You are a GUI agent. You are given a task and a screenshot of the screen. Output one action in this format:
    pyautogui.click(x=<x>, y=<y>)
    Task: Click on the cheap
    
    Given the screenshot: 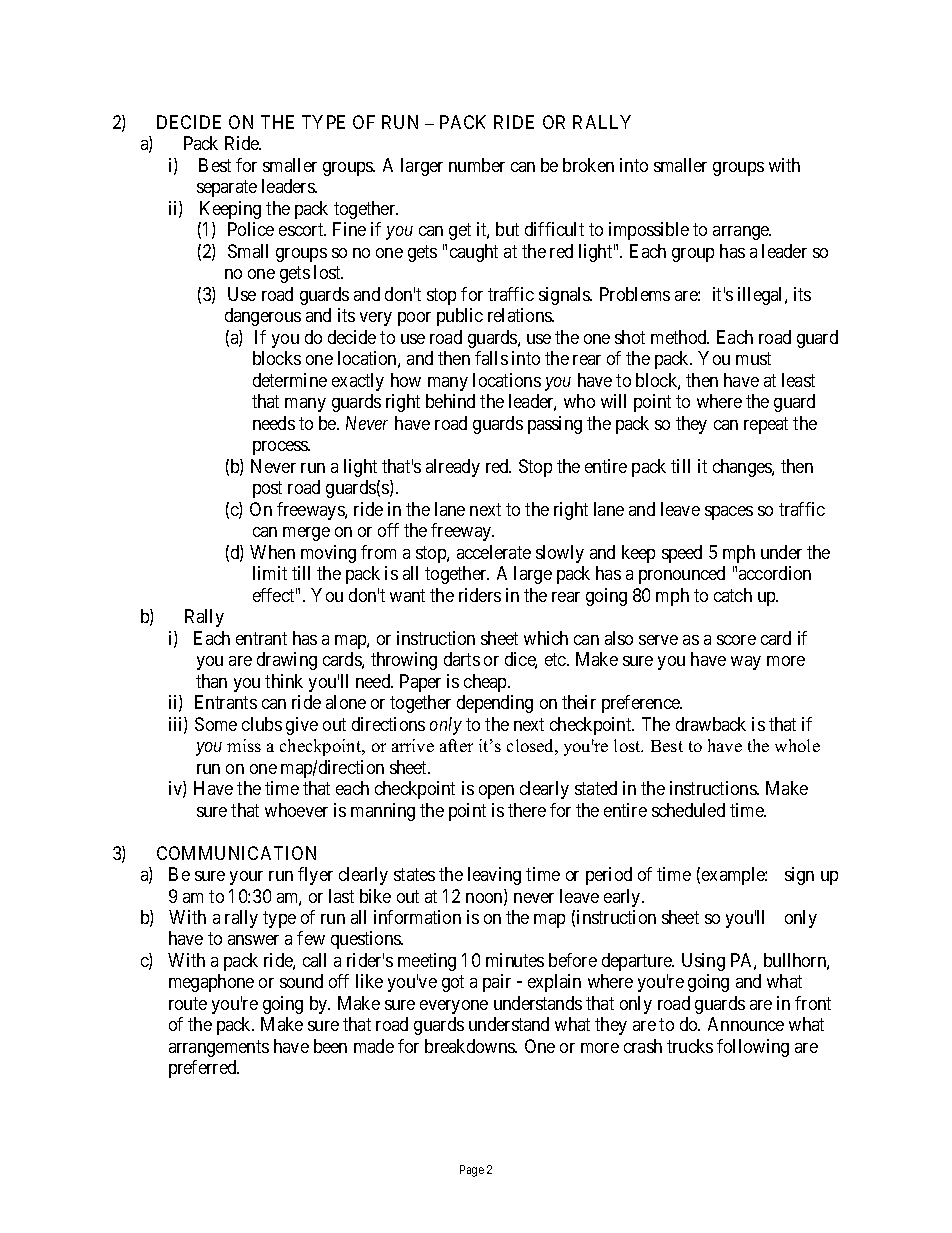 What is the action you would take?
    pyautogui.click(x=486, y=683)
